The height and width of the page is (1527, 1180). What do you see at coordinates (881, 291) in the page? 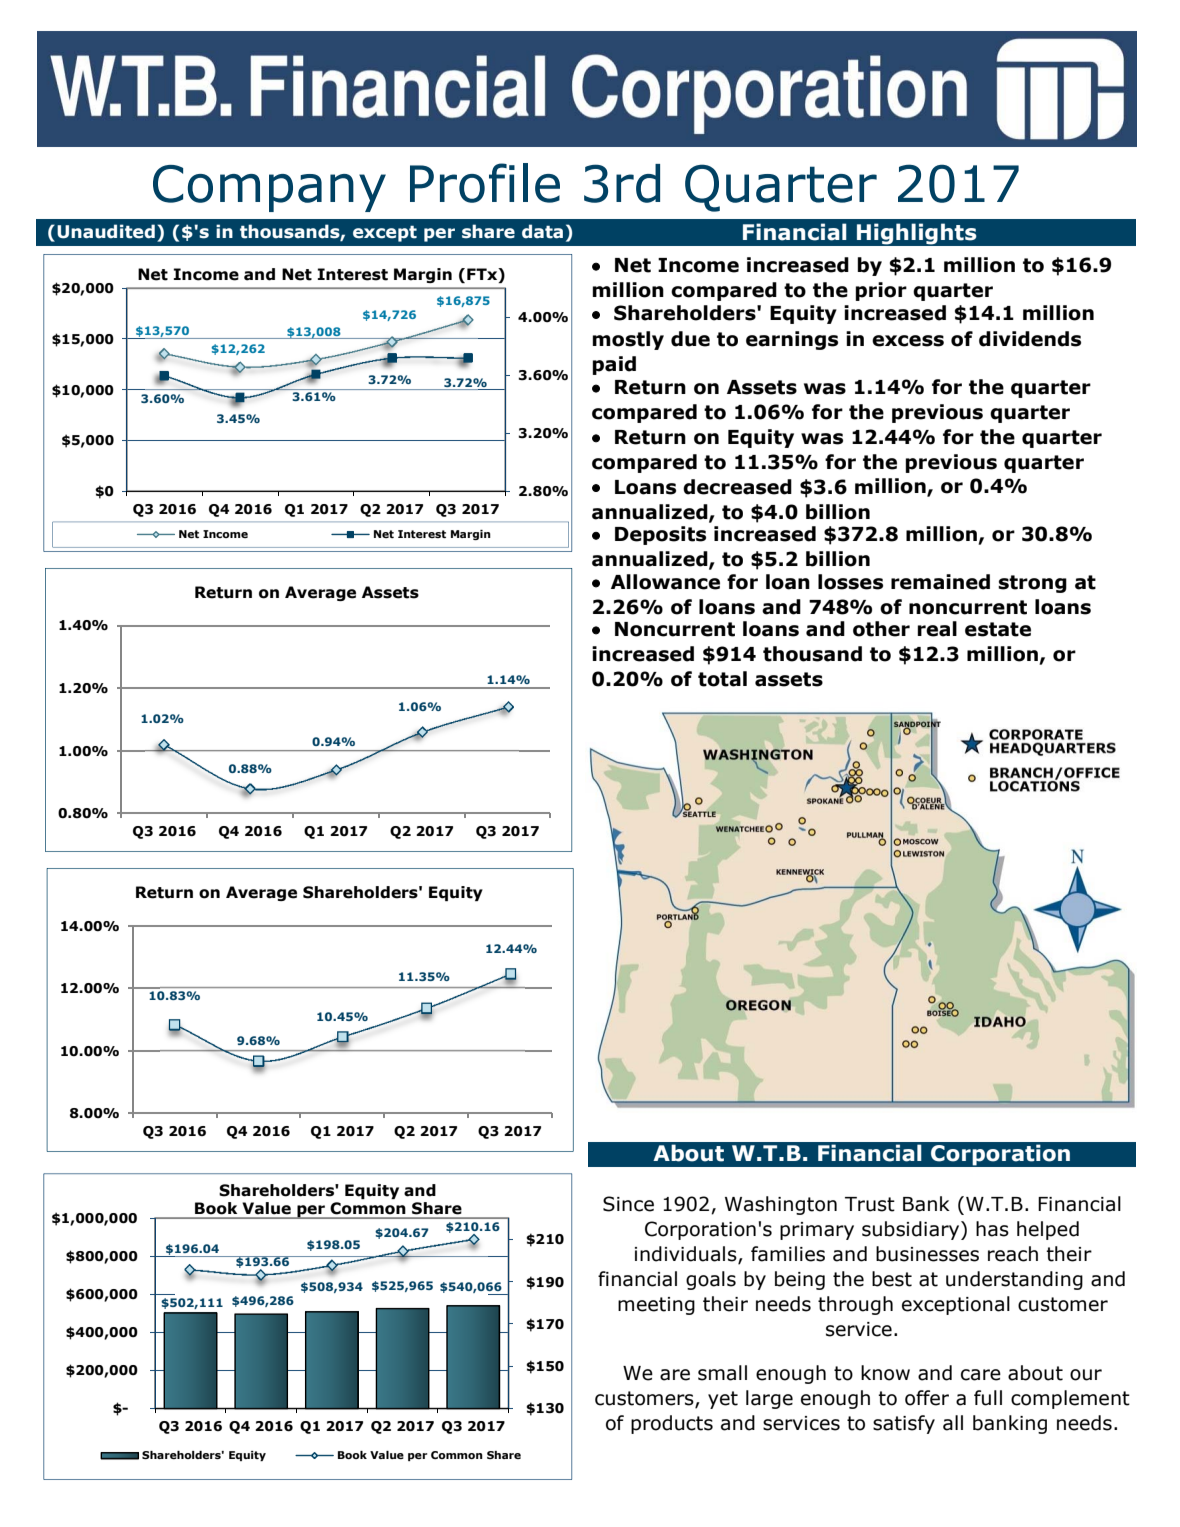
I see `prior` at bounding box center [881, 291].
